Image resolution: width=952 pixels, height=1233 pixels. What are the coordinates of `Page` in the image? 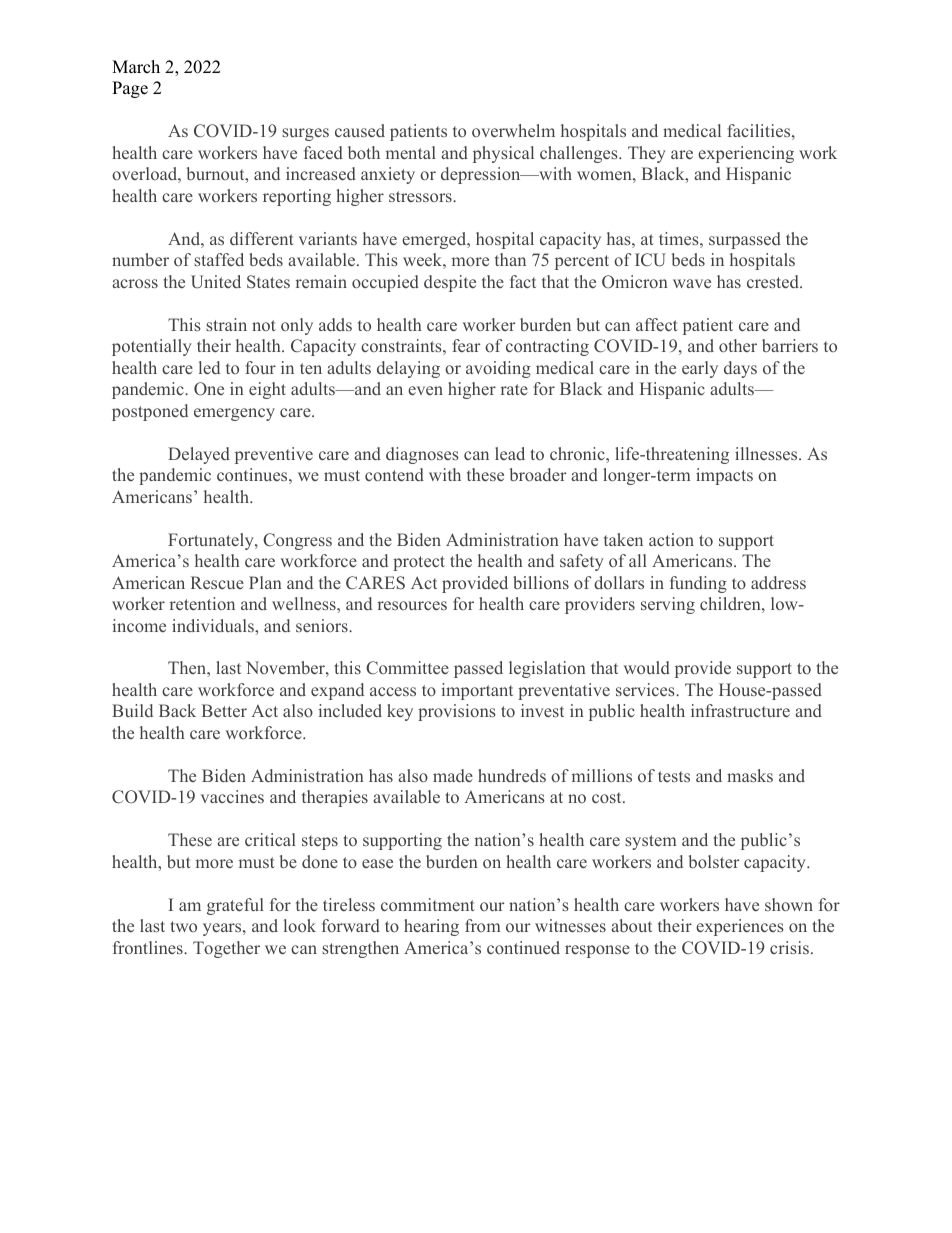 It's located at (130, 89).
